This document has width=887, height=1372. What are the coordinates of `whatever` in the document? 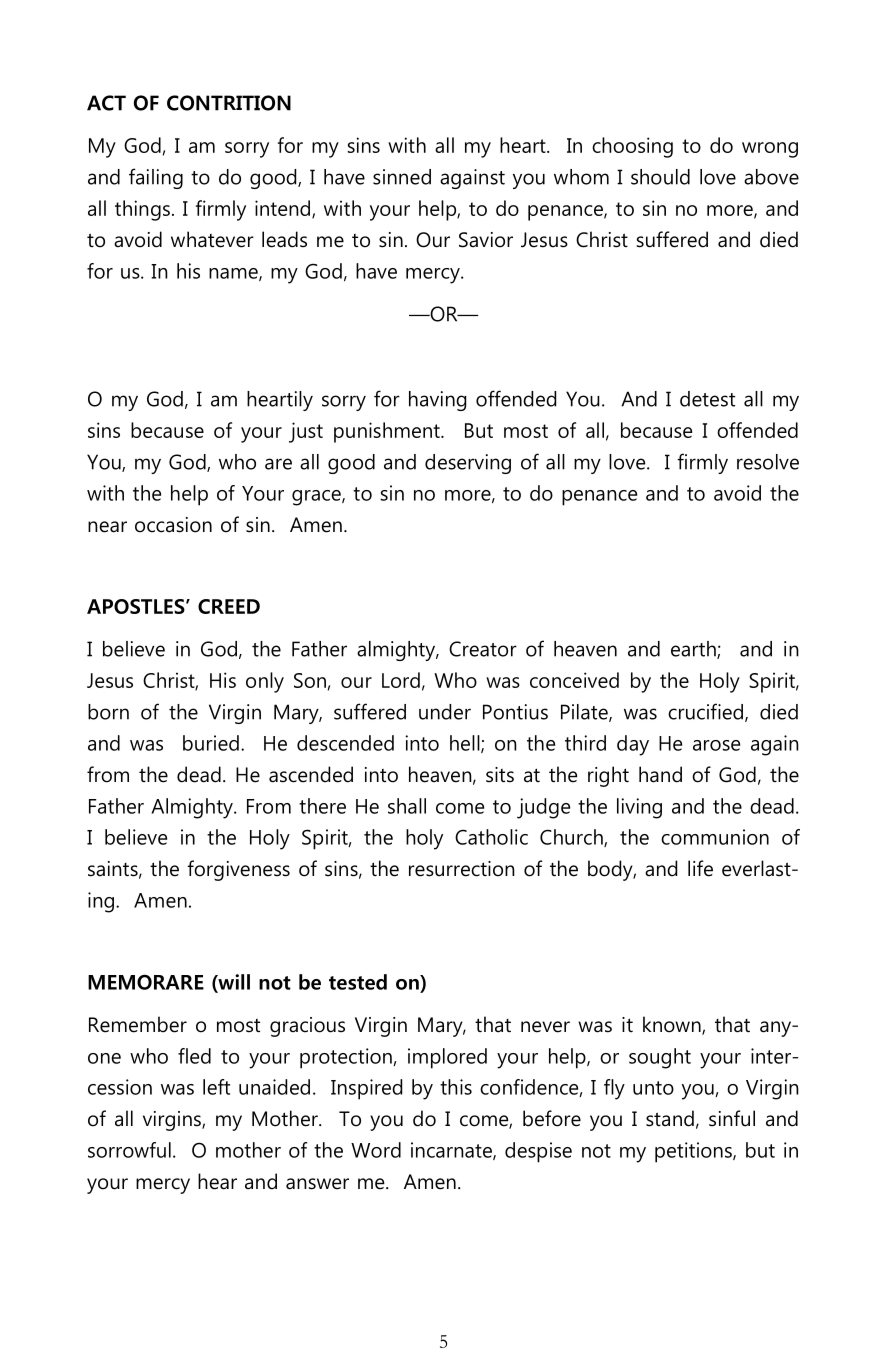 It's located at (212, 239).
